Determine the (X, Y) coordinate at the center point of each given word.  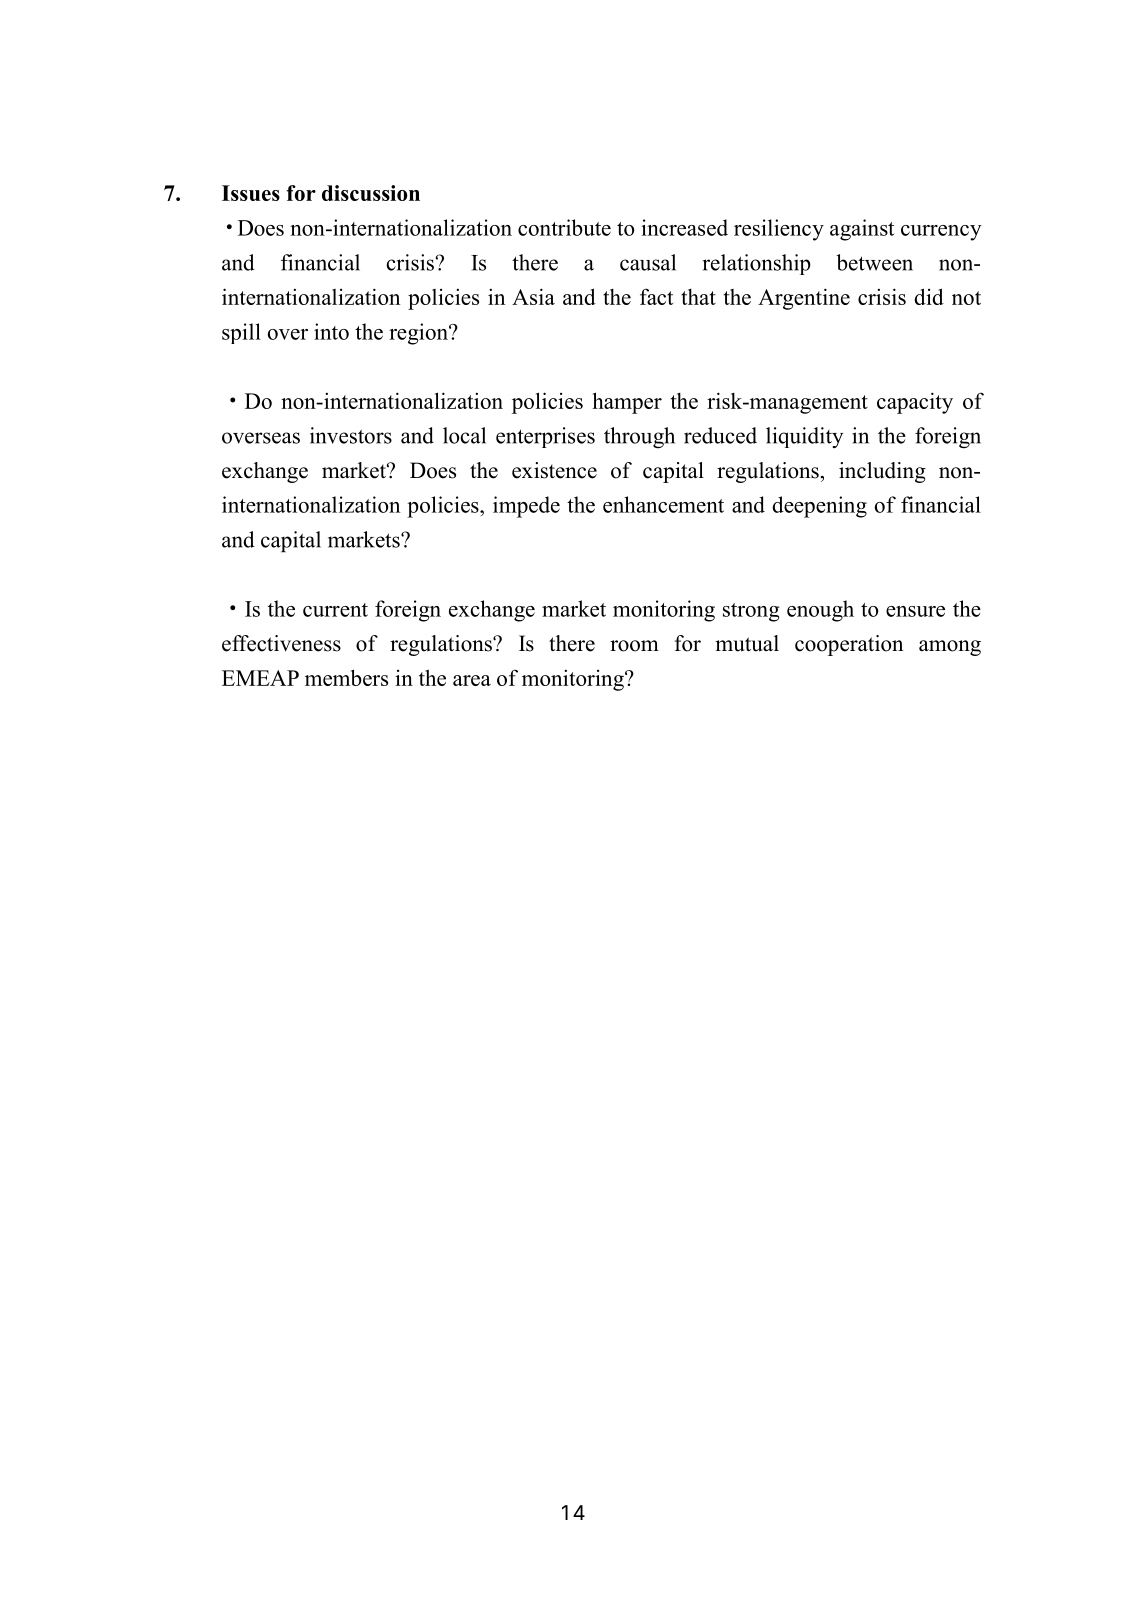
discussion (371, 193)
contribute (564, 227)
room (634, 646)
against (862, 230)
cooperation (849, 645)
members (346, 677)
